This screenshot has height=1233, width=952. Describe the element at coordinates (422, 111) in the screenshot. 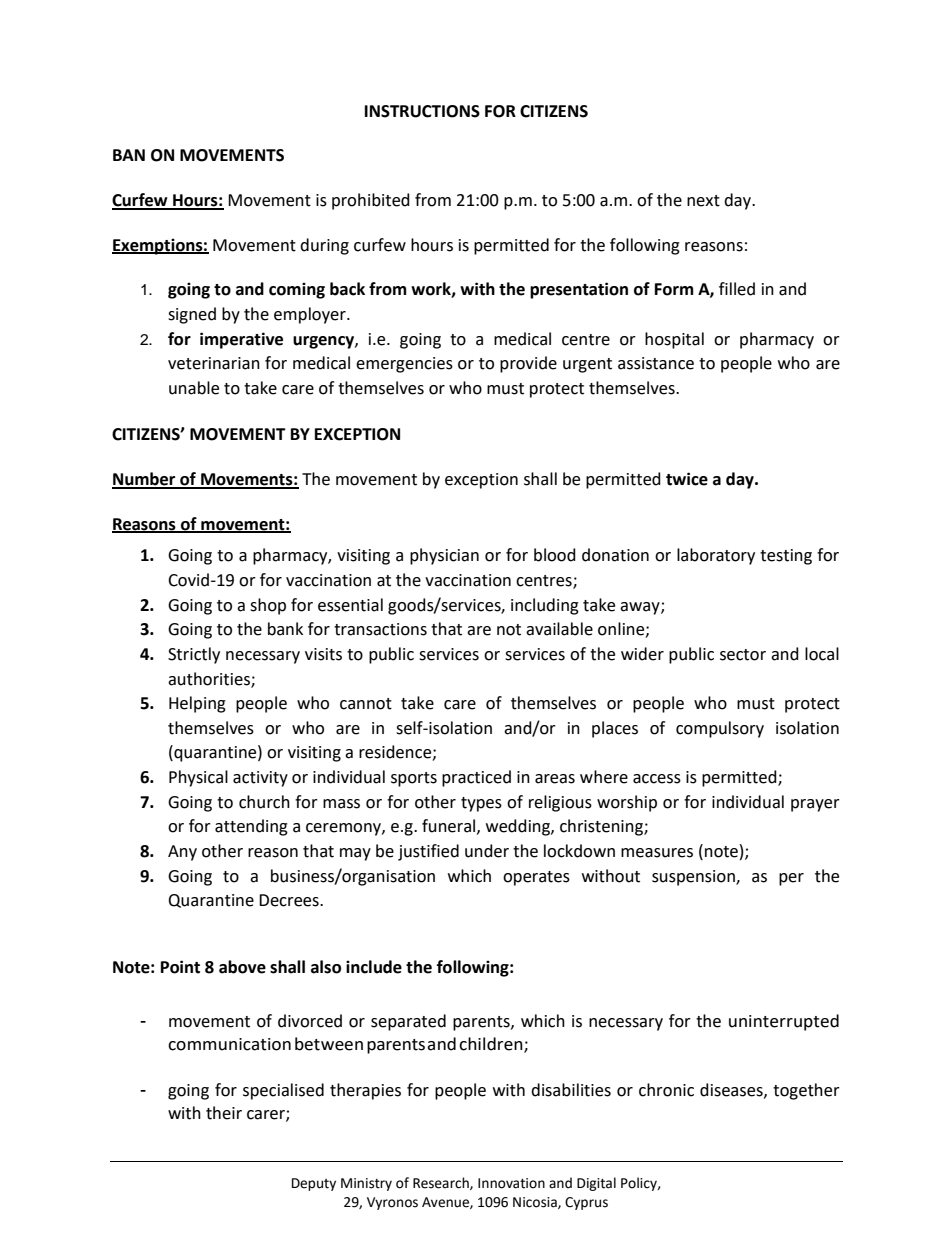

I see `INSTRUCTIONS` at that location.
